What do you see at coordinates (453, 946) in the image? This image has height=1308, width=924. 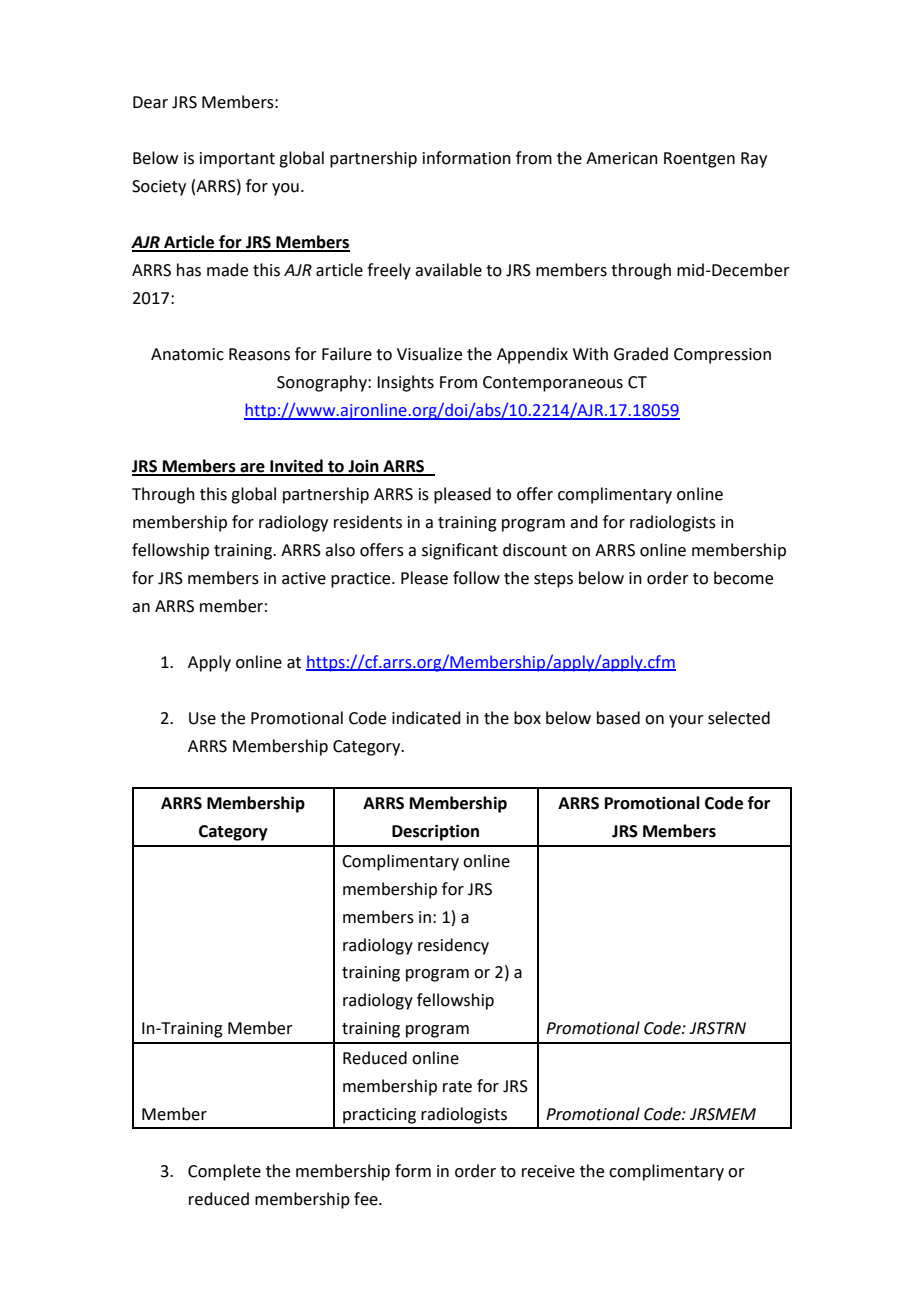 I see `residency` at bounding box center [453, 946].
